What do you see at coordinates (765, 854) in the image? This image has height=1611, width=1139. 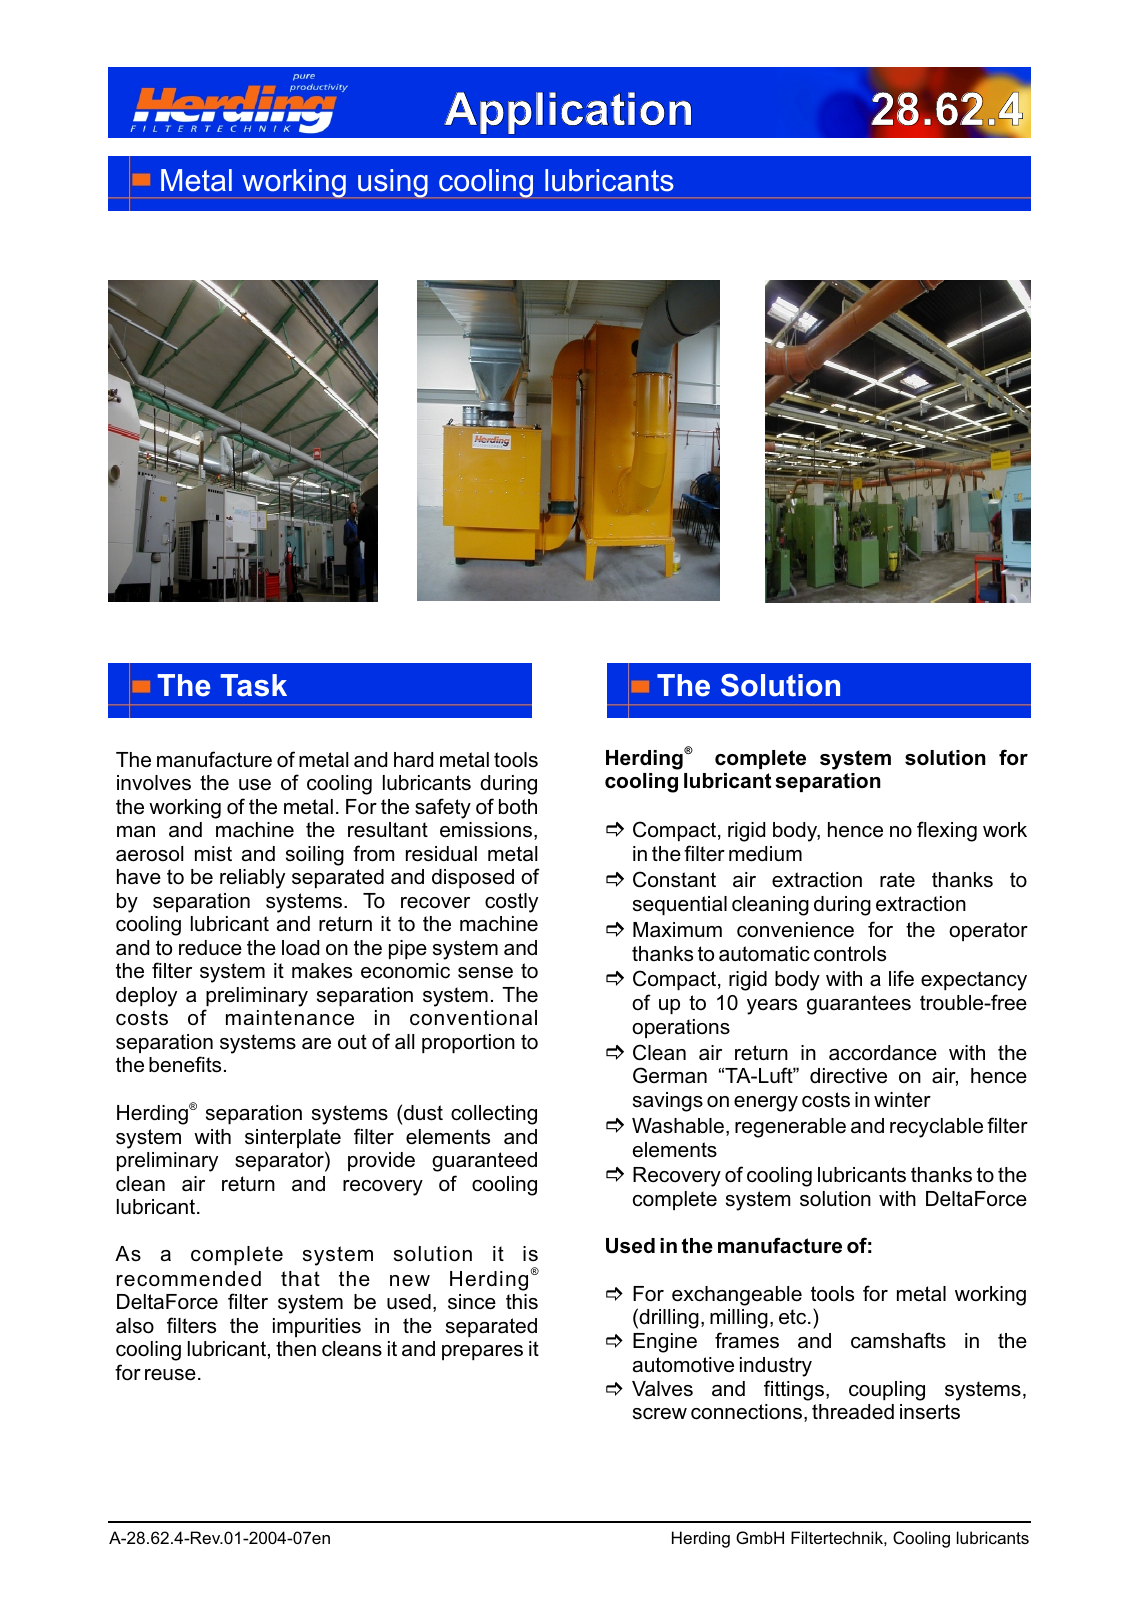 I see `medium` at bounding box center [765, 854].
